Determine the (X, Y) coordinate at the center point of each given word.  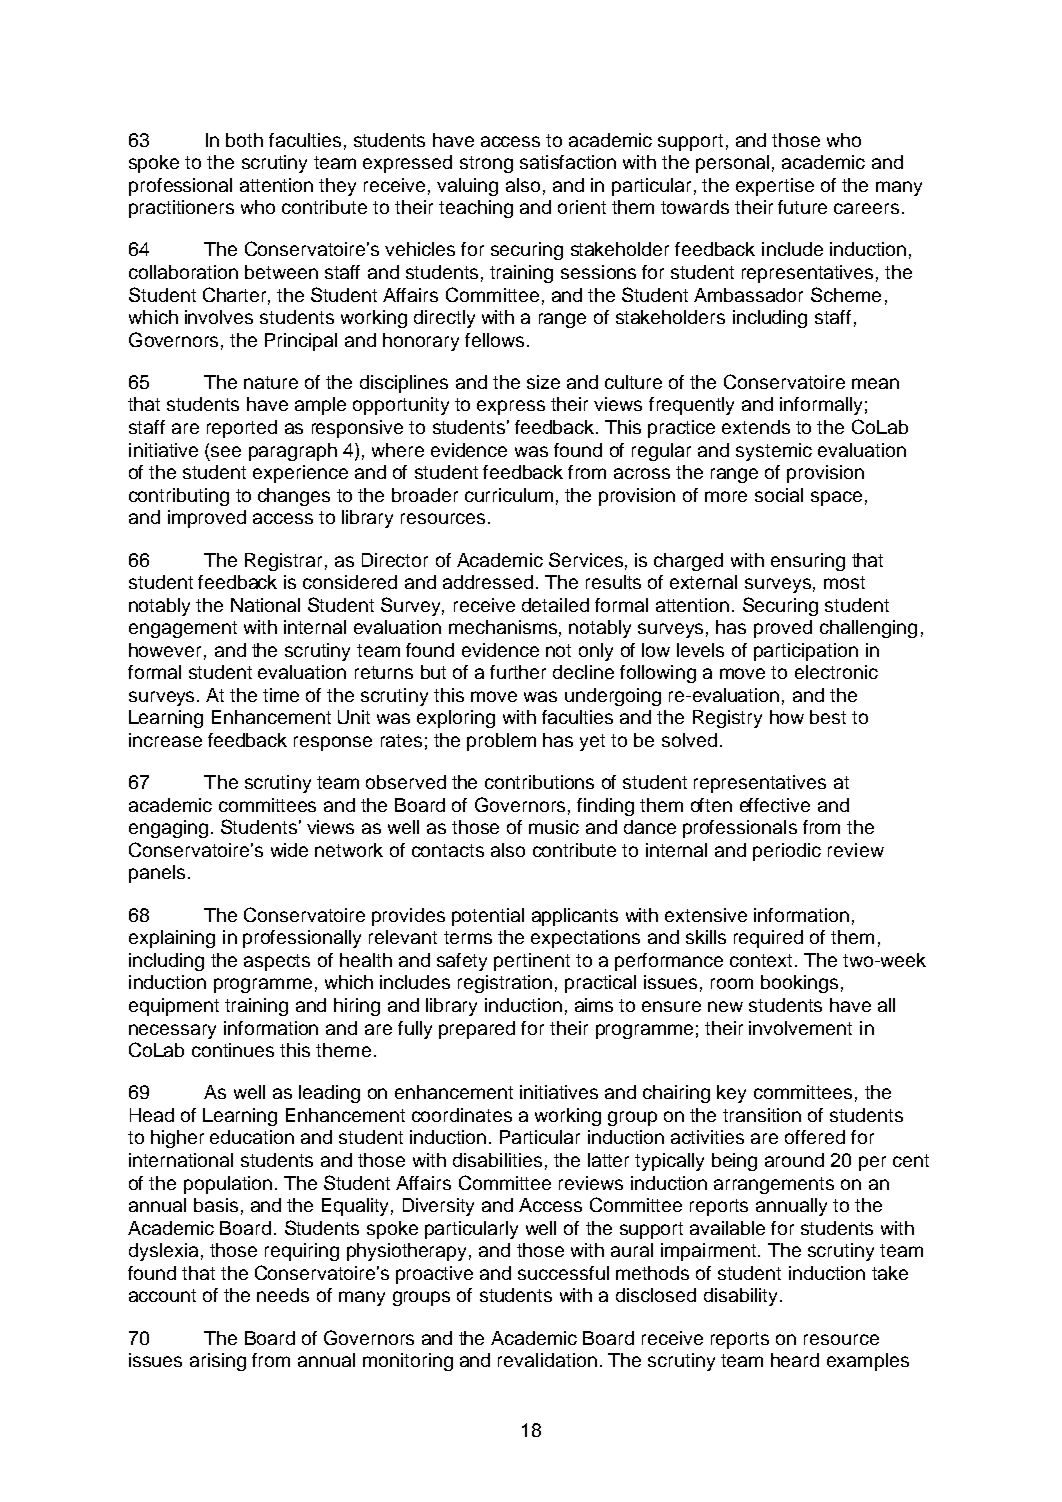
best (828, 717)
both (244, 140)
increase (165, 740)
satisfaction (568, 162)
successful (563, 1273)
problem (501, 742)
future (802, 207)
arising (218, 1362)
